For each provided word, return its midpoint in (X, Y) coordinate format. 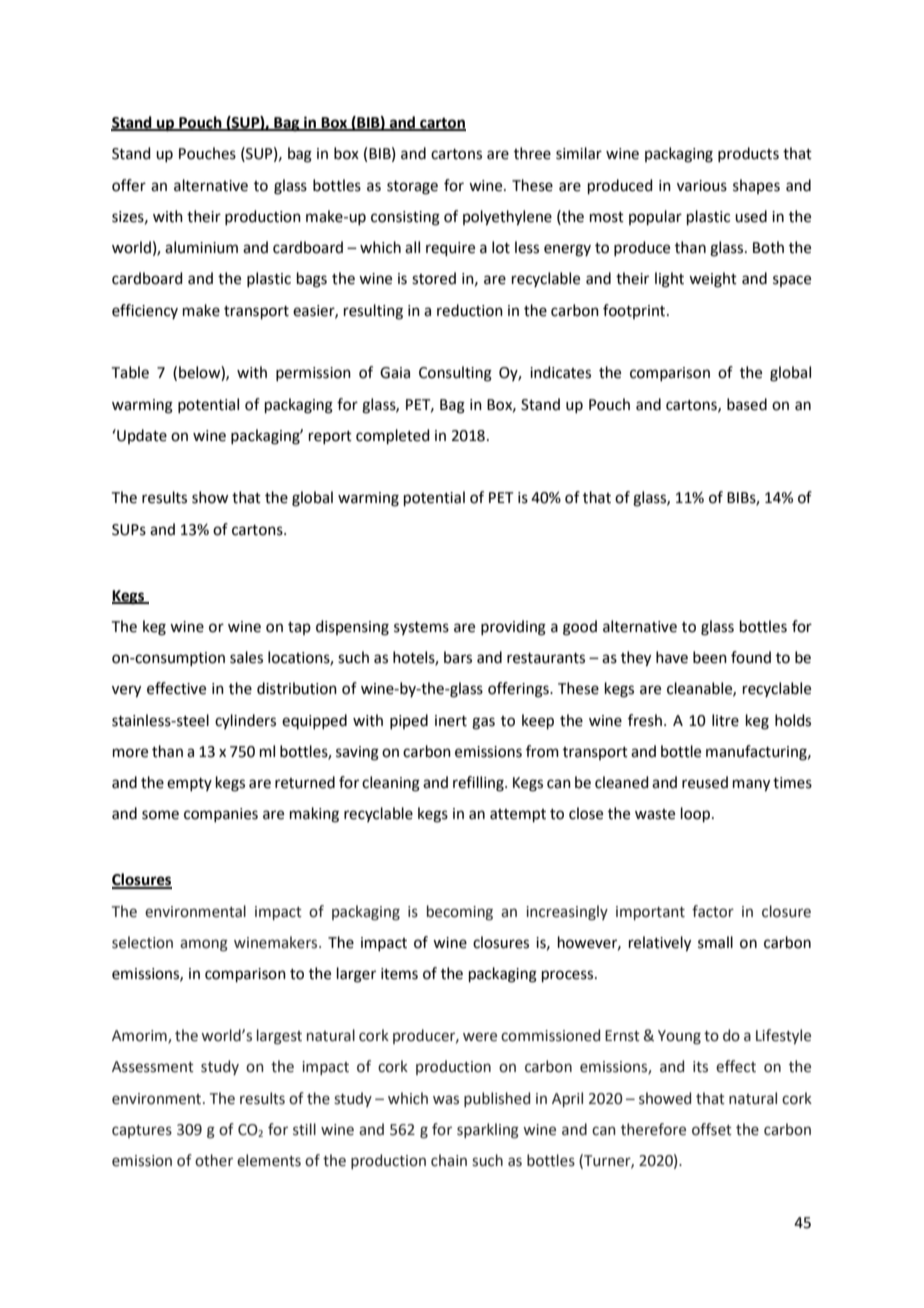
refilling (479, 784)
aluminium (201, 247)
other (214, 1160)
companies (221, 815)
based (747, 404)
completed (393, 436)
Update (141, 436)
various (702, 186)
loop (697, 814)
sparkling (488, 1131)
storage (412, 188)
